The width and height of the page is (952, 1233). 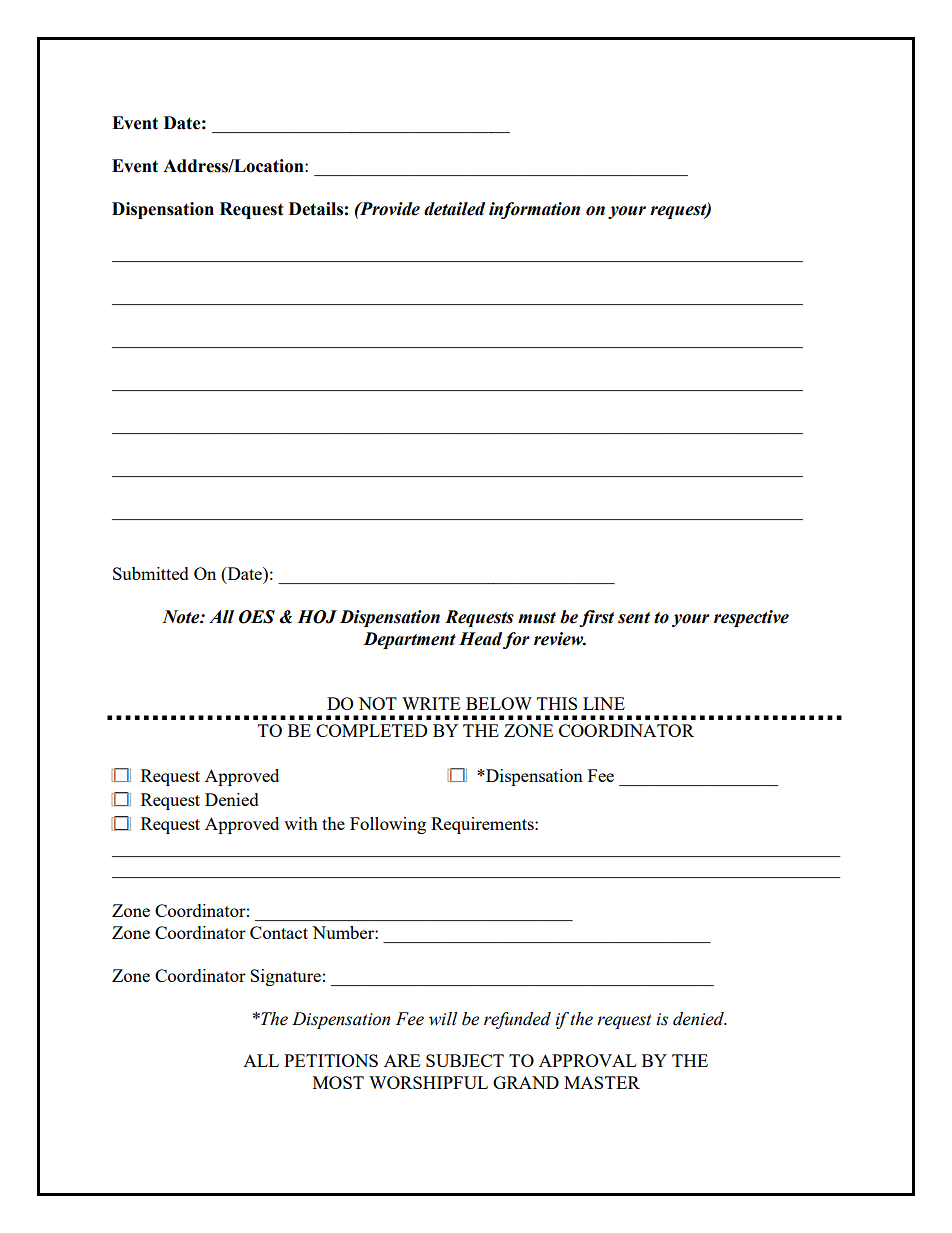 What do you see at coordinates (331, 1060) in the page?
I see `PETITIONS` at bounding box center [331, 1060].
